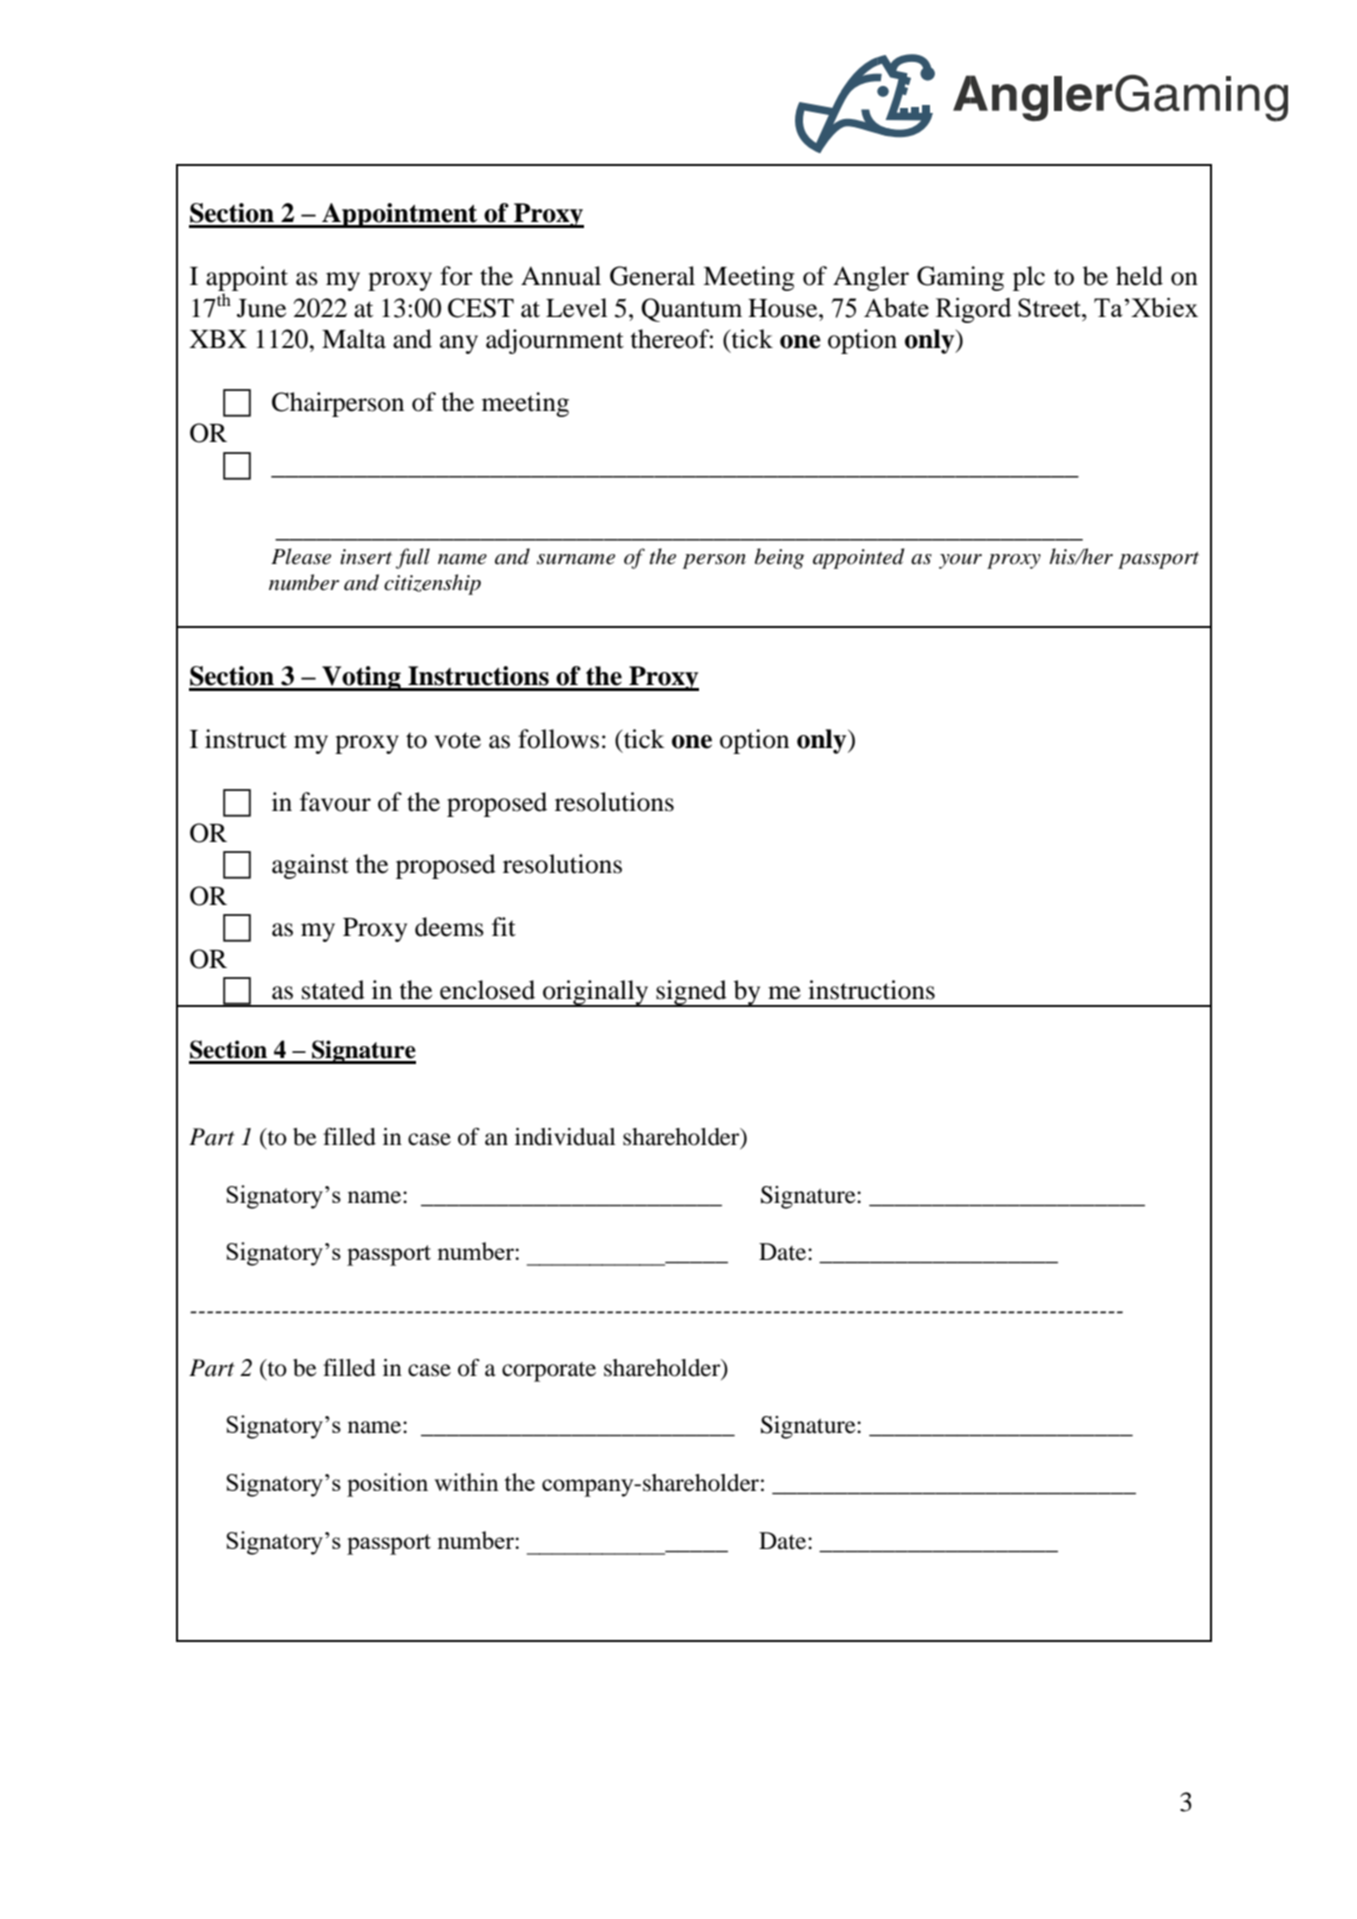 The width and height of the screenshot is (1357, 1919). What do you see at coordinates (354, 339) in the screenshot?
I see `Malta` at bounding box center [354, 339].
